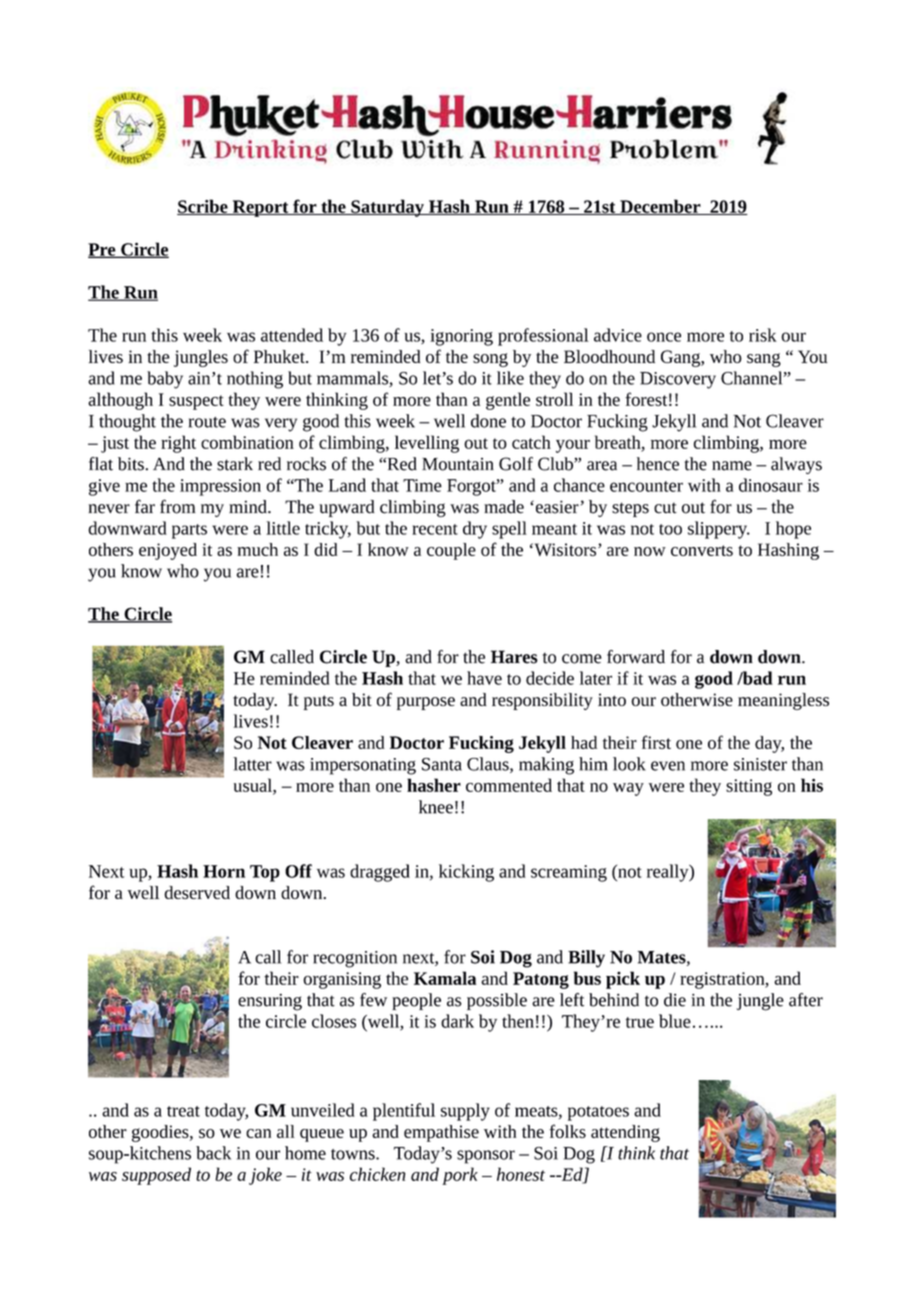 Image resolution: width=924 pixels, height=1308 pixels. I want to click on Saturday, so click(387, 208).
